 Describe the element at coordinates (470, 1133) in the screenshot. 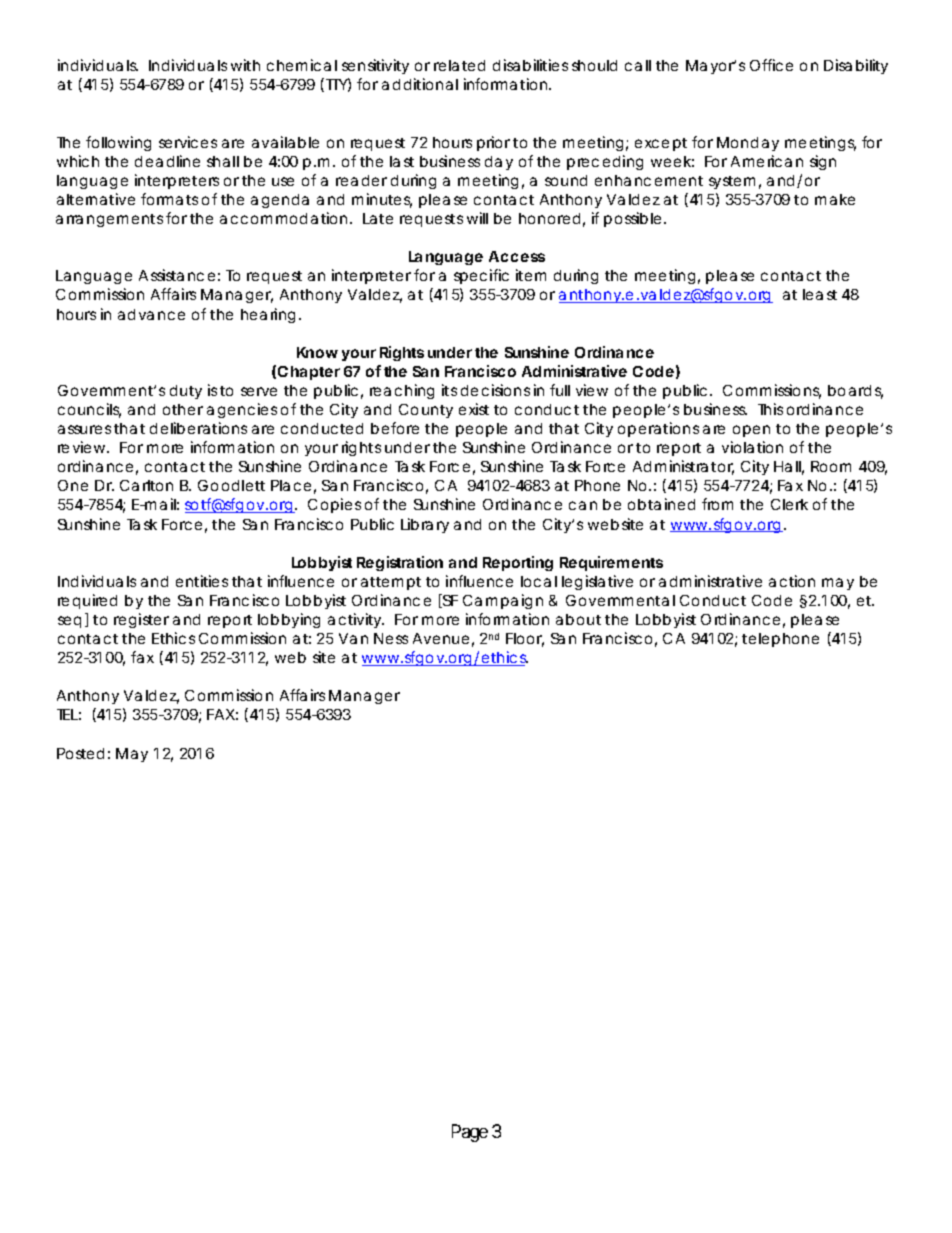

I see `Page` at that location.
